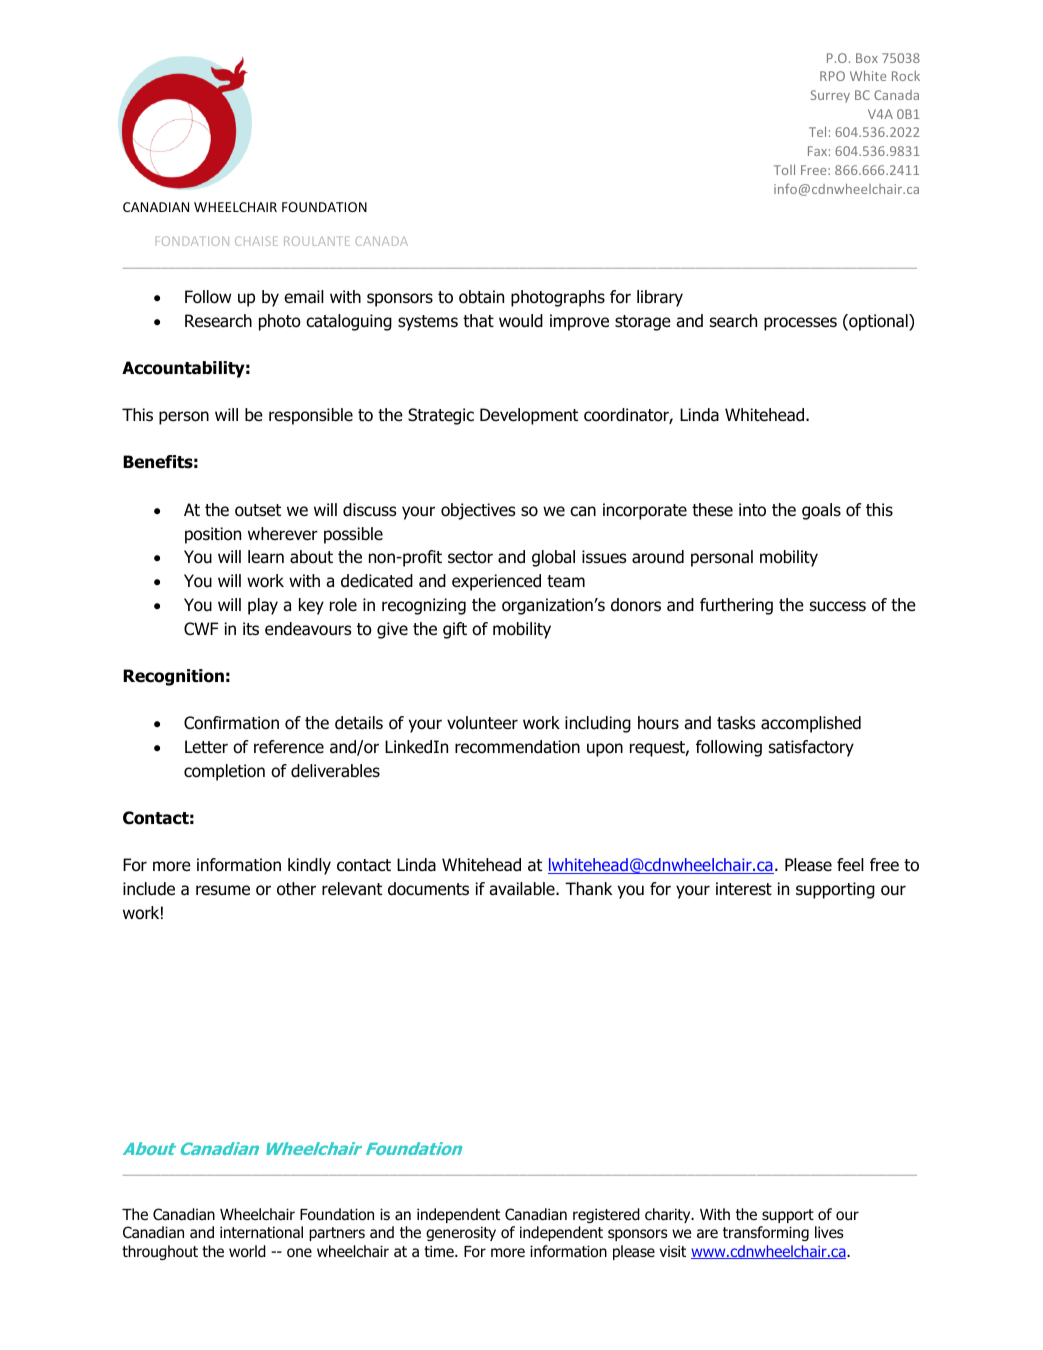  What do you see at coordinates (461, 1233) in the screenshot?
I see `generosity` at bounding box center [461, 1233].
